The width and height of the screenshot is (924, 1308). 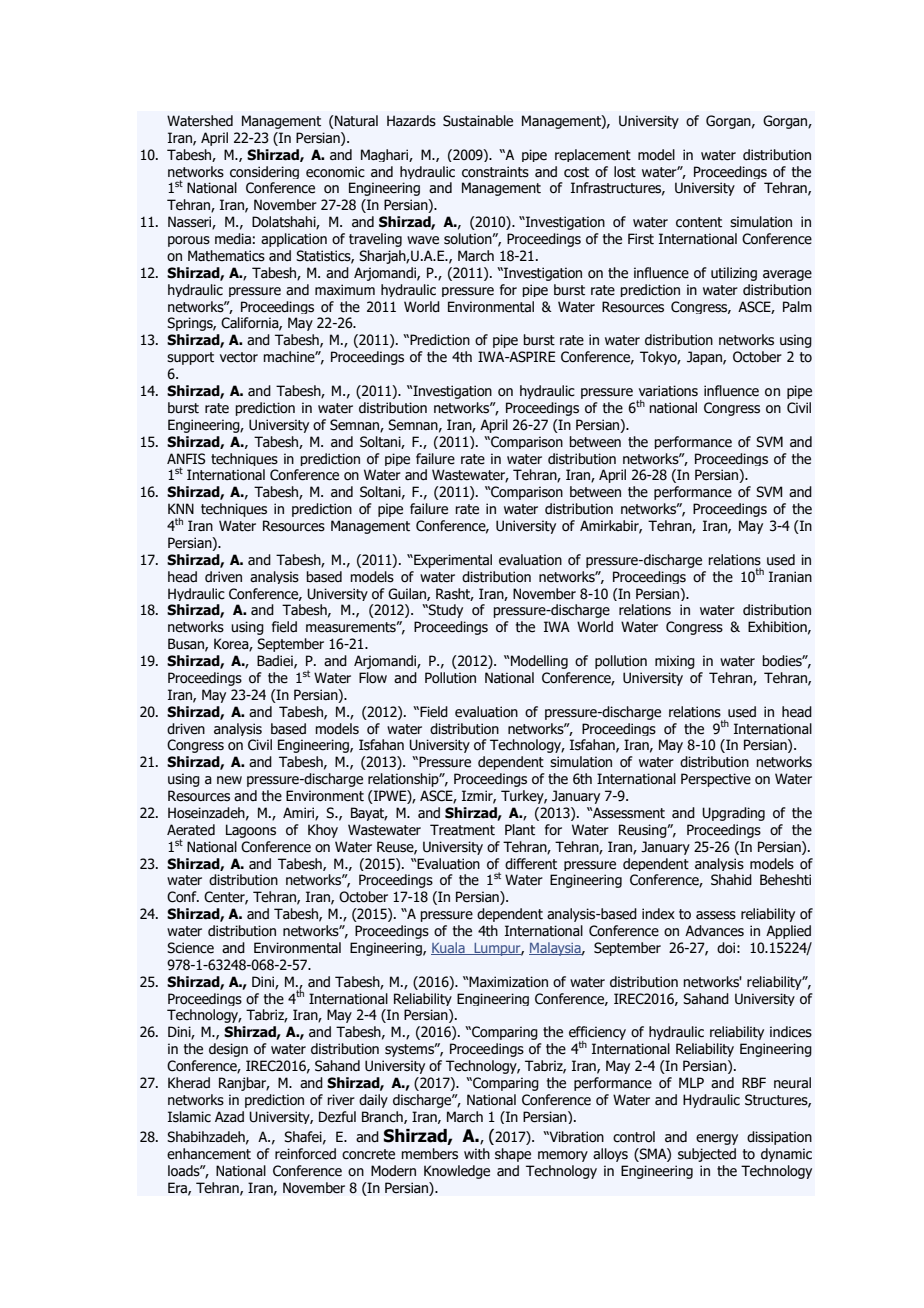 I want to click on constraints, so click(x=495, y=172).
